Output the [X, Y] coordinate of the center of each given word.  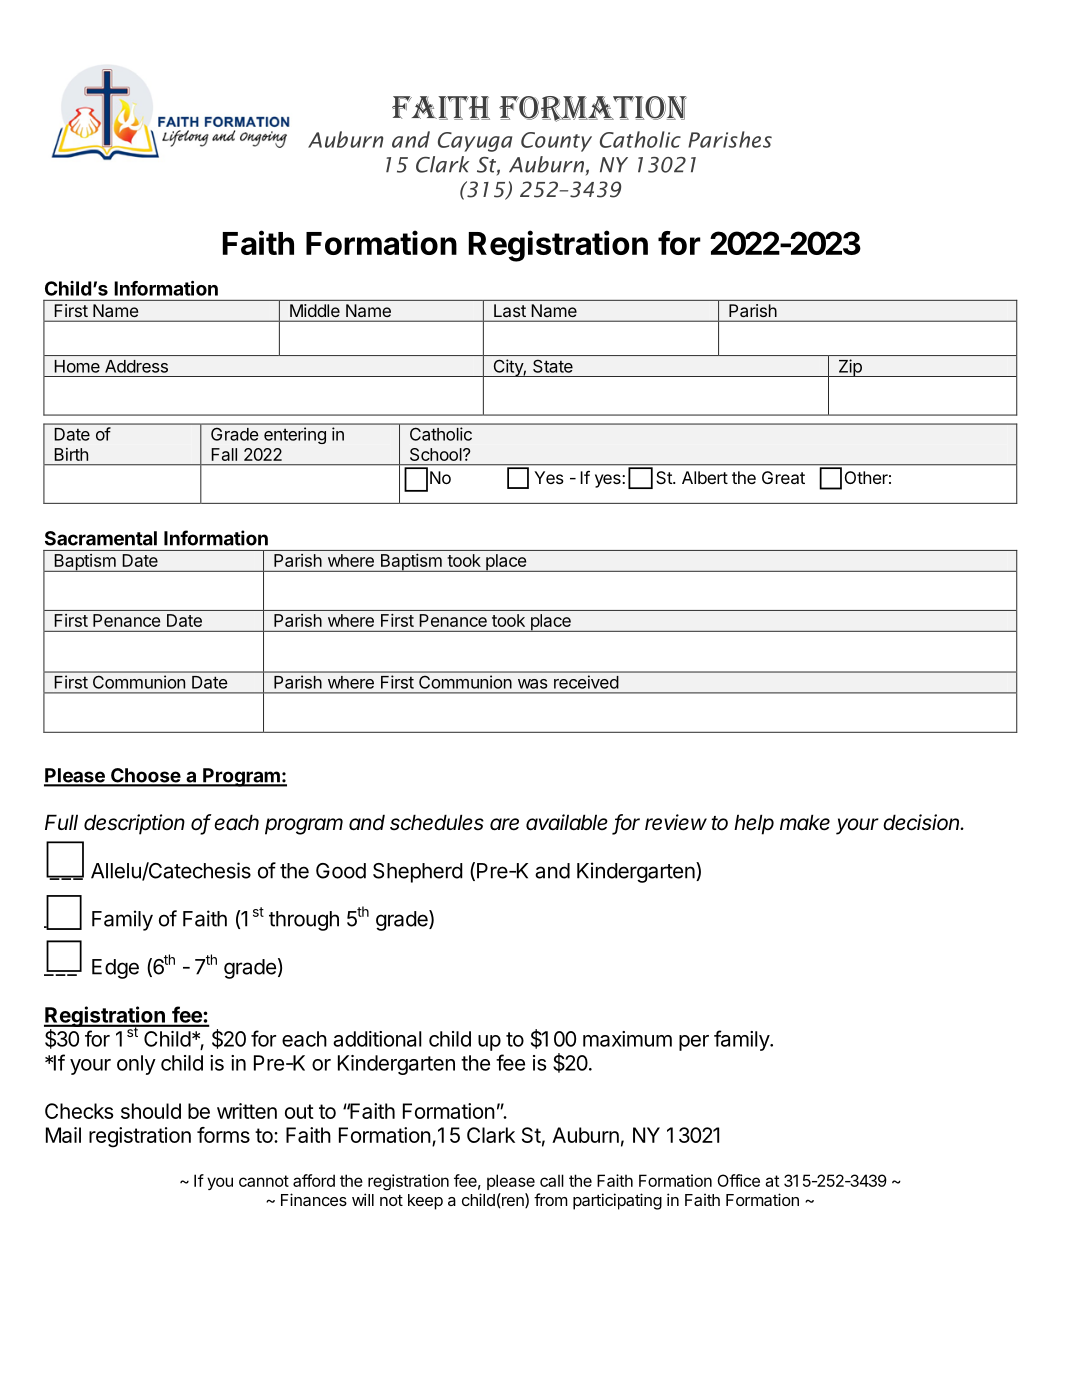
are [504, 824]
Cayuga [475, 142]
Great [783, 477]
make [805, 822]
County [556, 142]
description [134, 824]
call [552, 1180]
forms [223, 1135]
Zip [850, 368]
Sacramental [101, 538]
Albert [705, 477]
